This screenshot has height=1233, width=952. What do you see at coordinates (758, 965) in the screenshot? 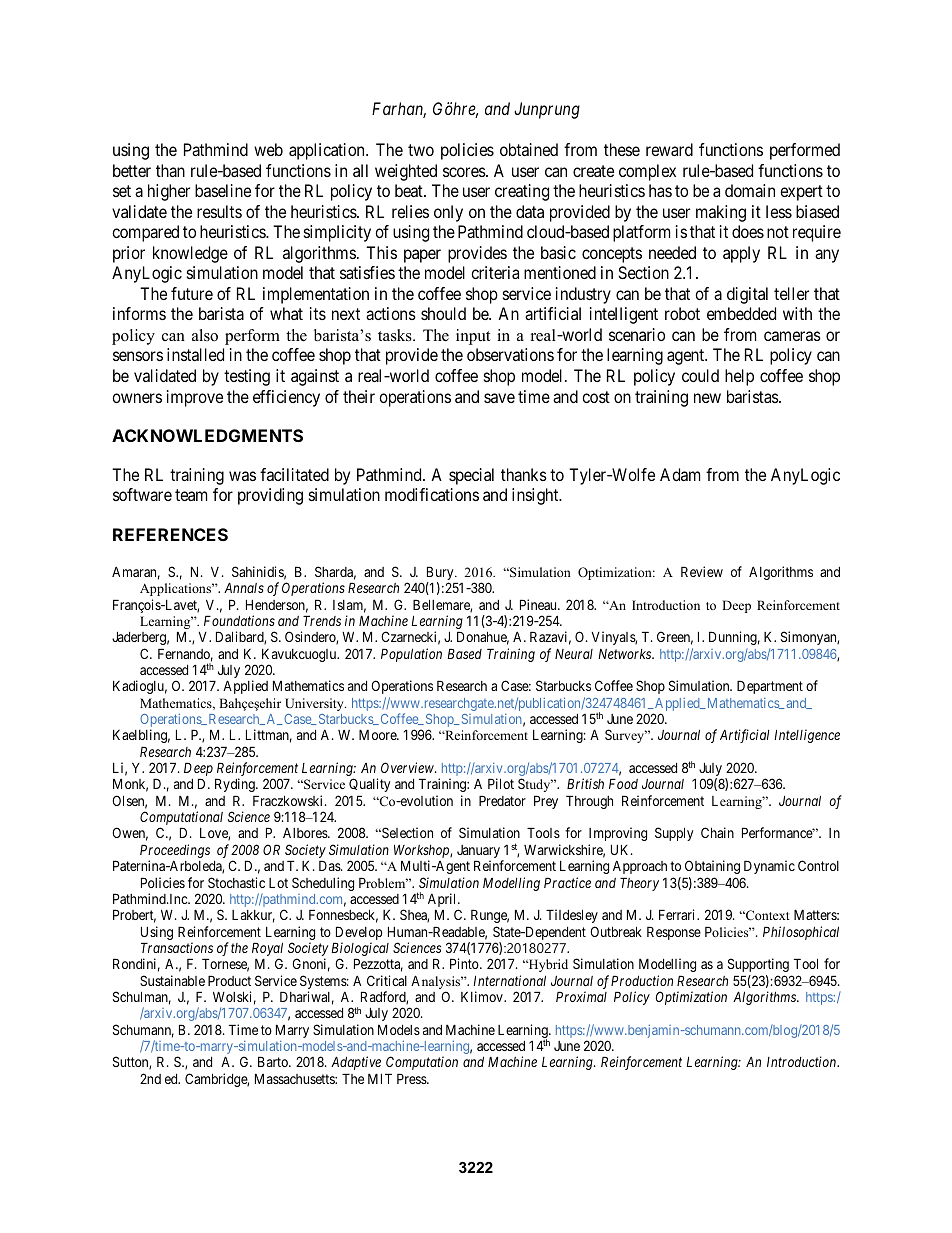
I see `Supporting` at bounding box center [758, 965].
